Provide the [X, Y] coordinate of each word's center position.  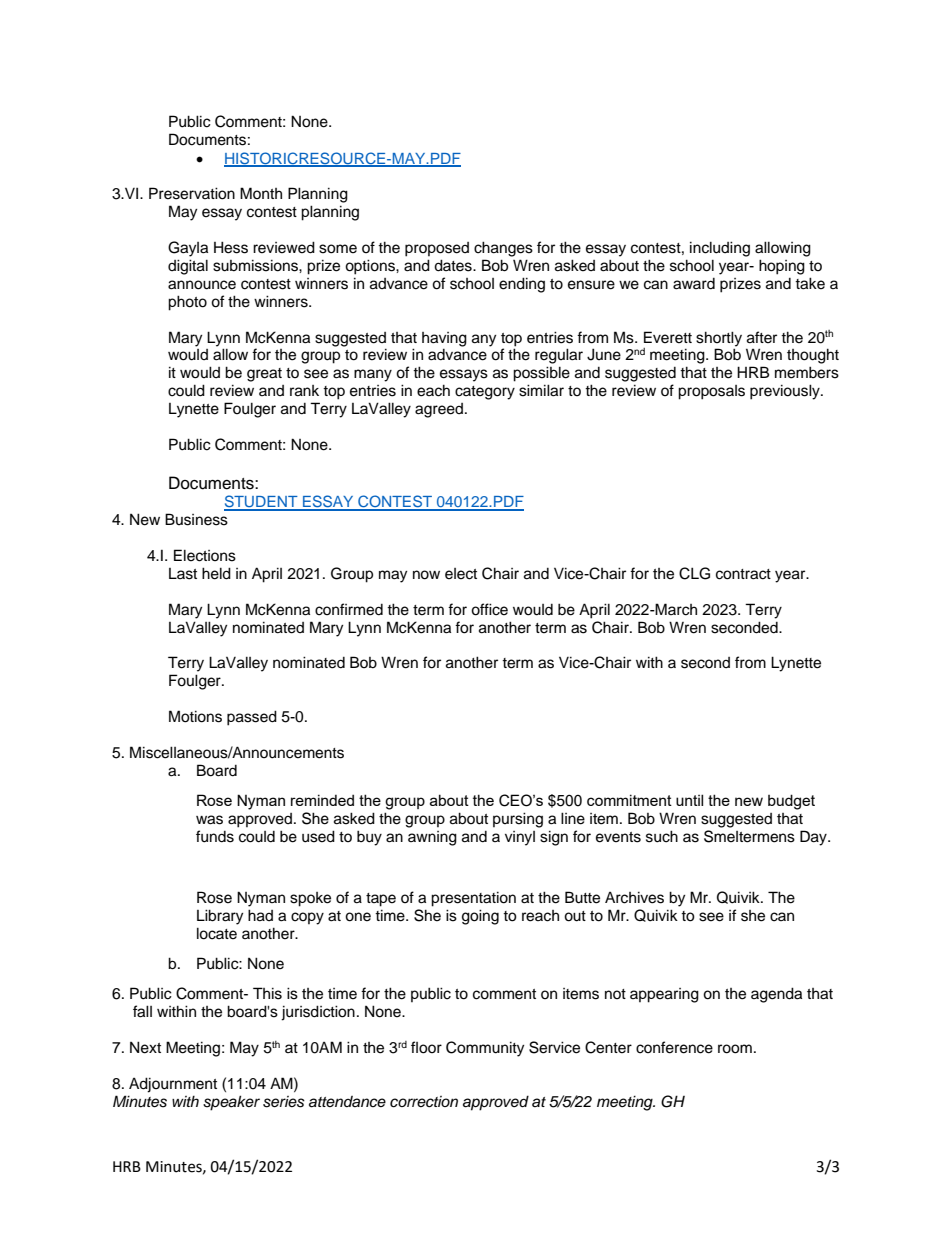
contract [743, 574]
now [426, 575]
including [720, 249]
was [209, 820]
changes [503, 249]
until [689, 800]
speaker [231, 1103]
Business [196, 519]
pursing [518, 820]
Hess [231, 247]
